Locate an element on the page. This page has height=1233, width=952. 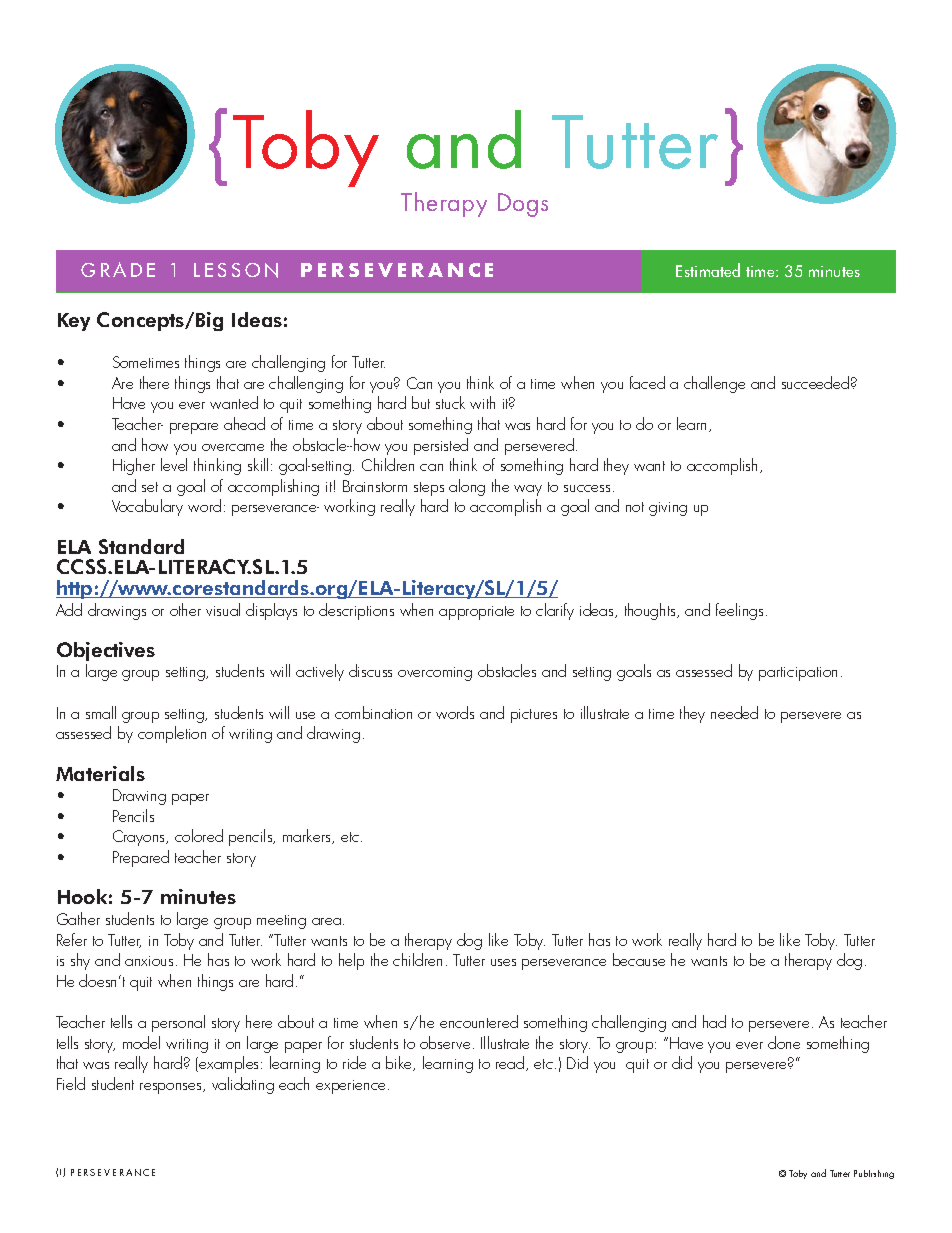
persisted is located at coordinates (441, 446).
